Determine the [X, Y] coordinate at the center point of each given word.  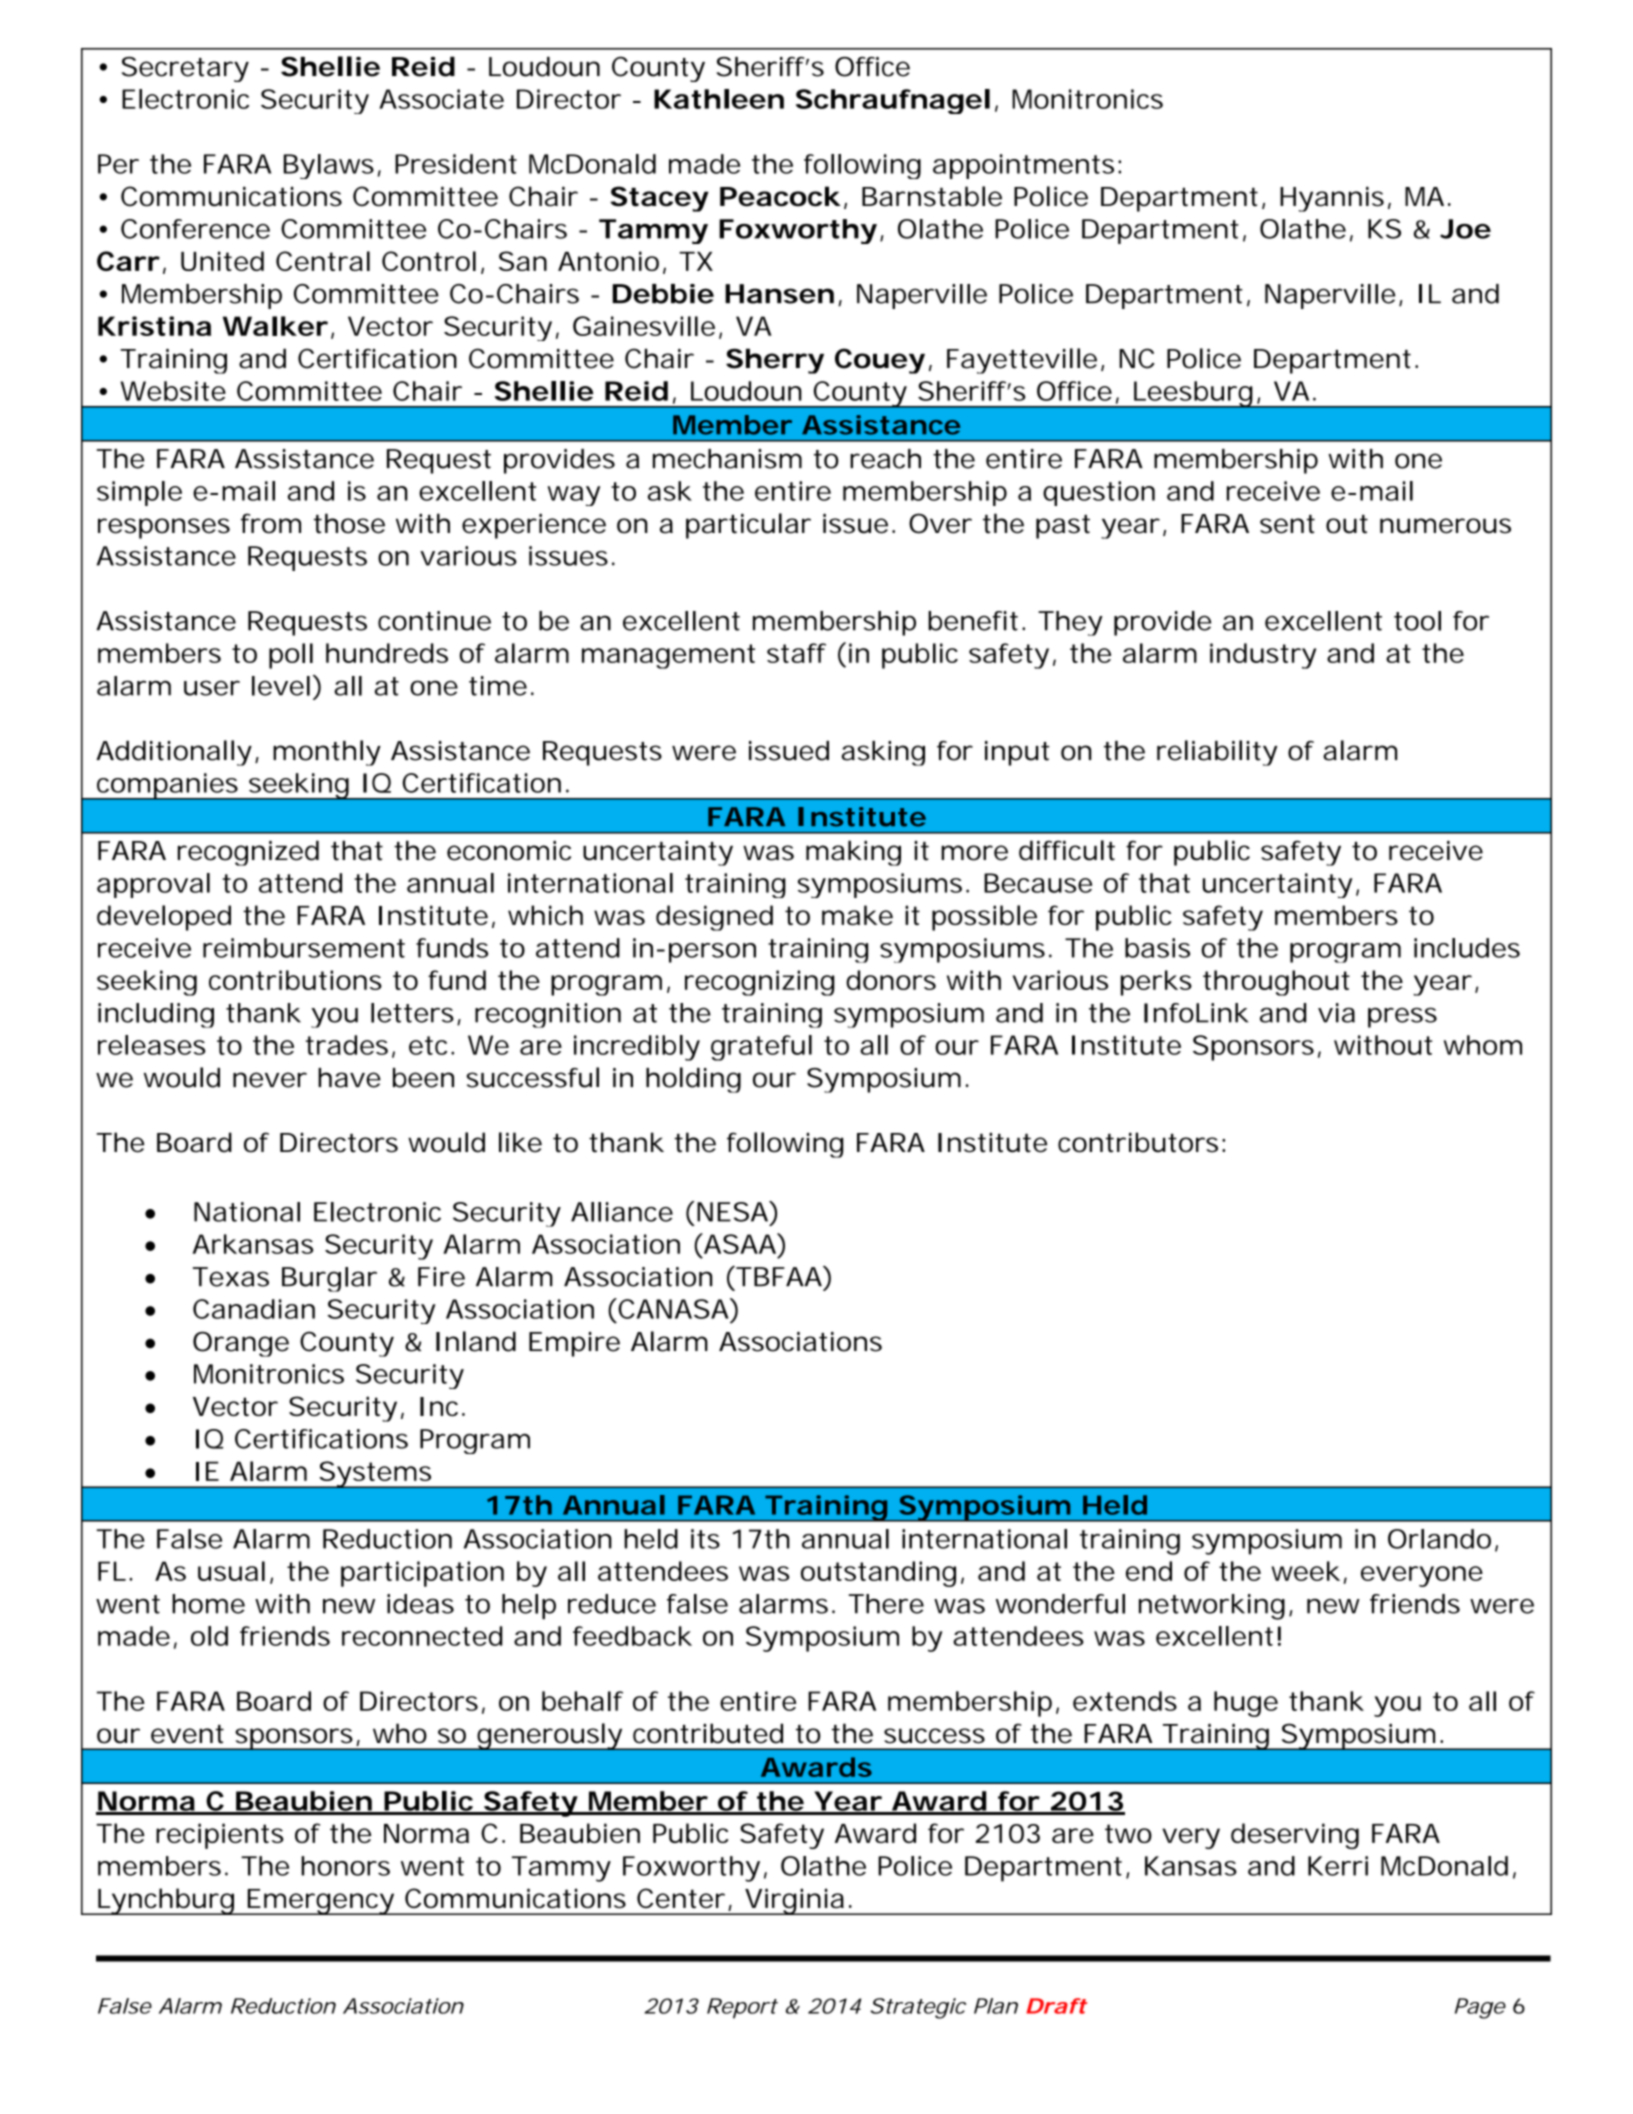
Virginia [794, 1901]
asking [883, 753]
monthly [327, 753]
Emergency [320, 1902]
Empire [574, 1344]
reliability [1217, 753]
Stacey [659, 199]
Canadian [254, 1309]
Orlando [1439, 1539]
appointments [1023, 166]
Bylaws [329, 166]
